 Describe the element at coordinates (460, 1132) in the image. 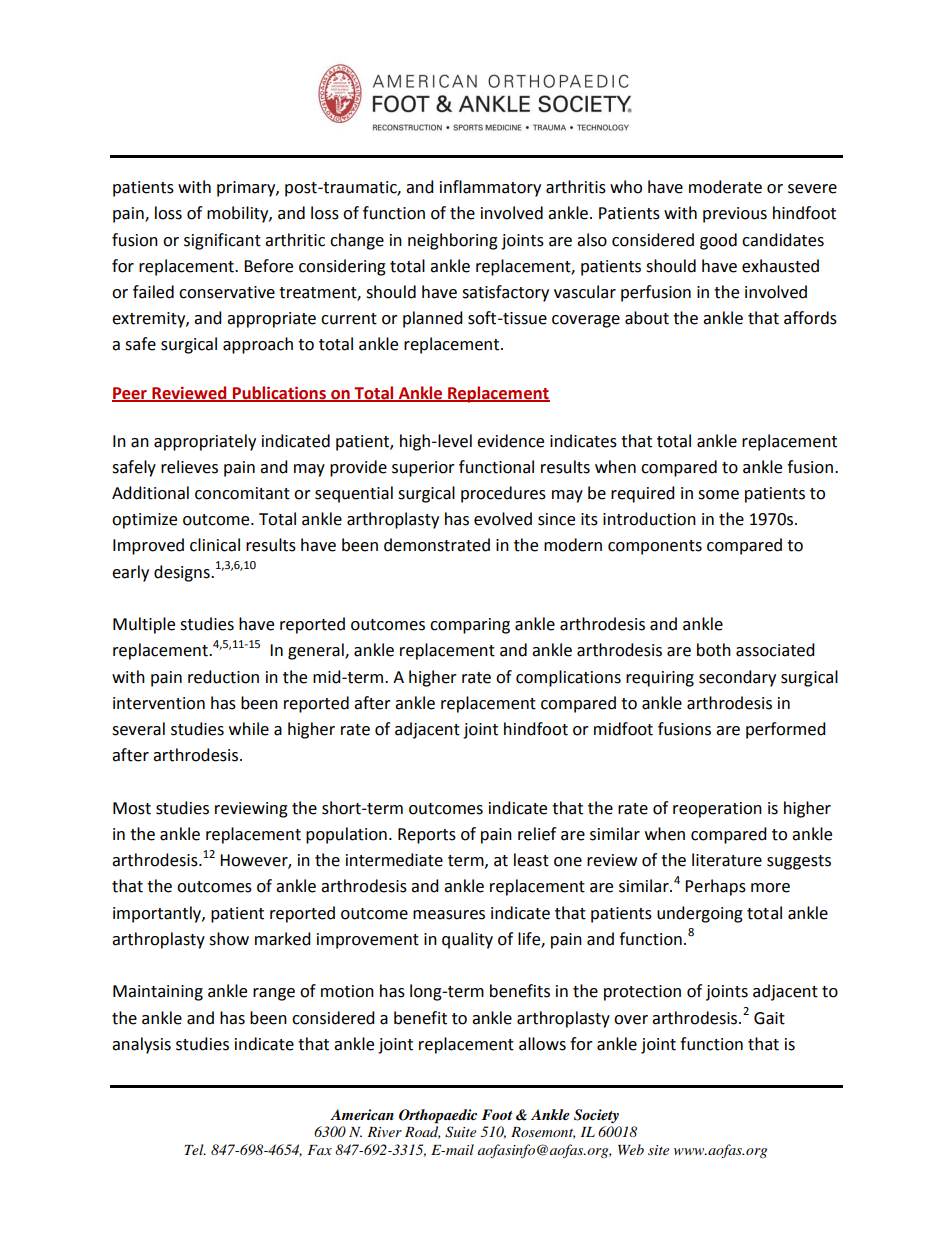

I see `Suite` at that location.
